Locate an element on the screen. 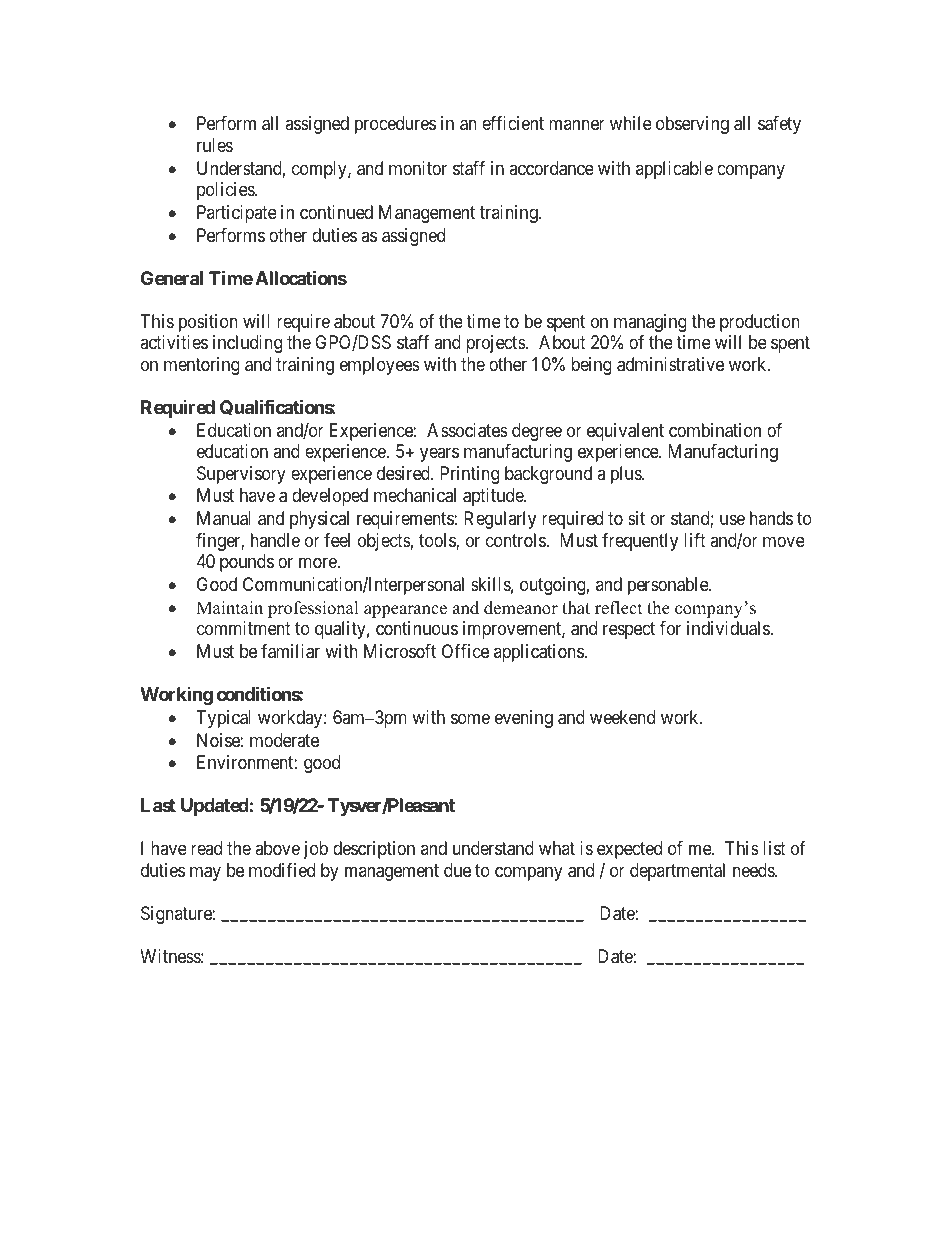 The width and height of the screenshot is (952, 1233). individuals is located at coordinates (729, 628).
